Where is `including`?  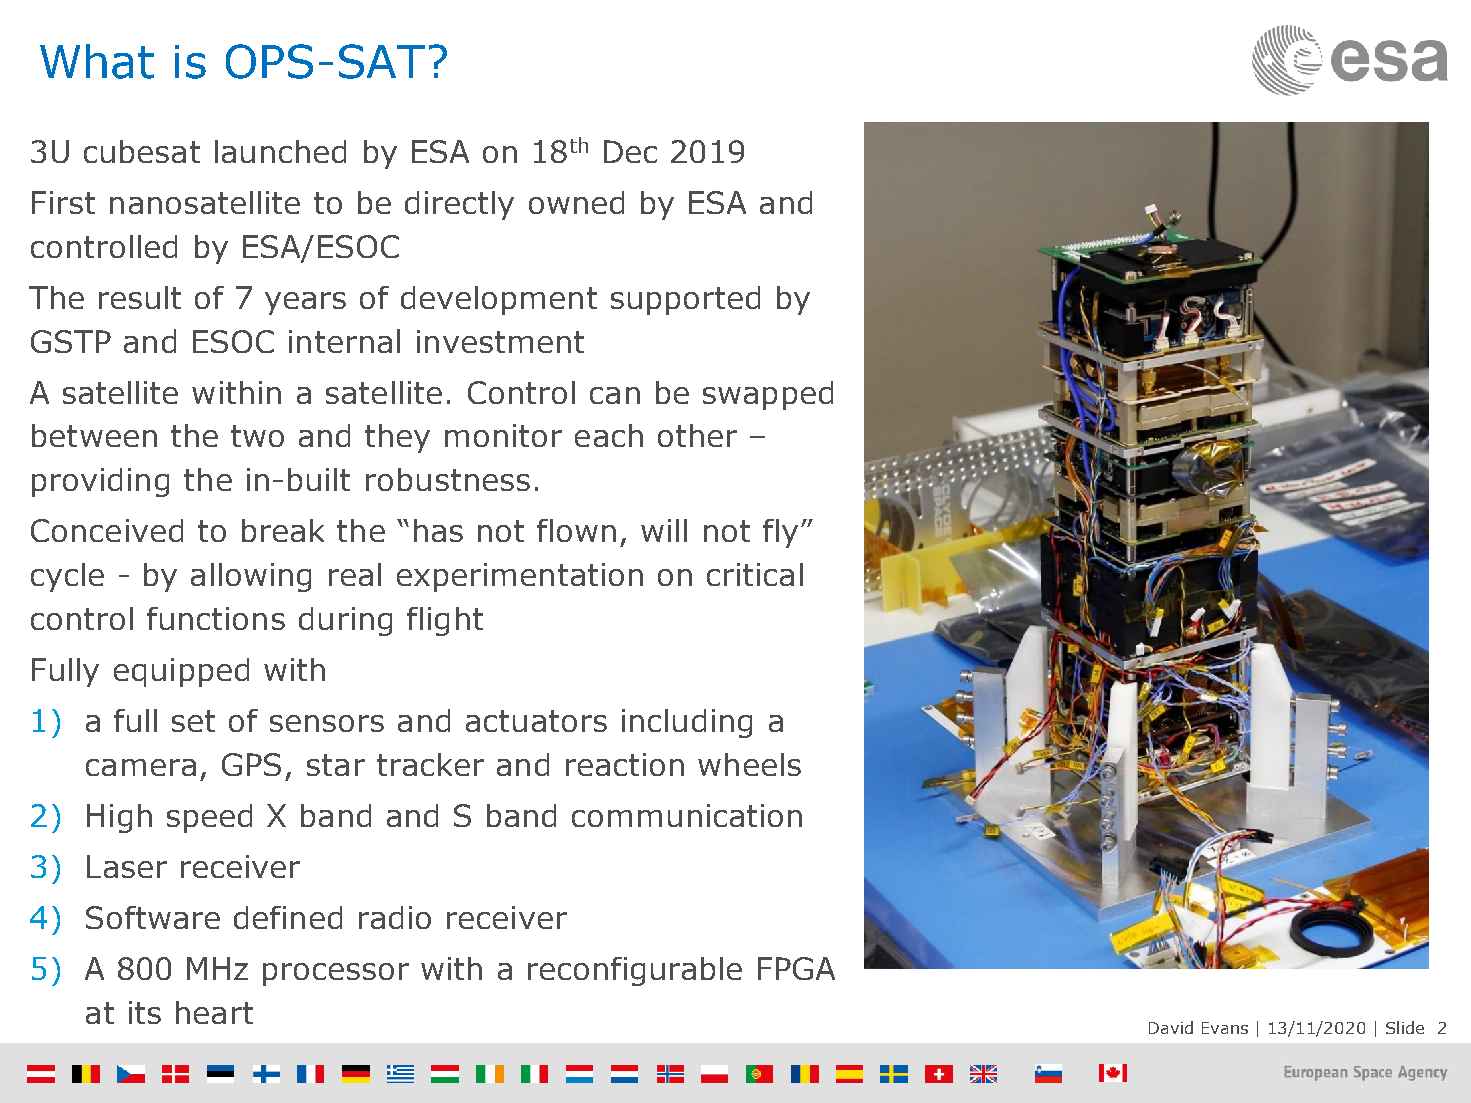 including is located at coordinates (687, 723).
